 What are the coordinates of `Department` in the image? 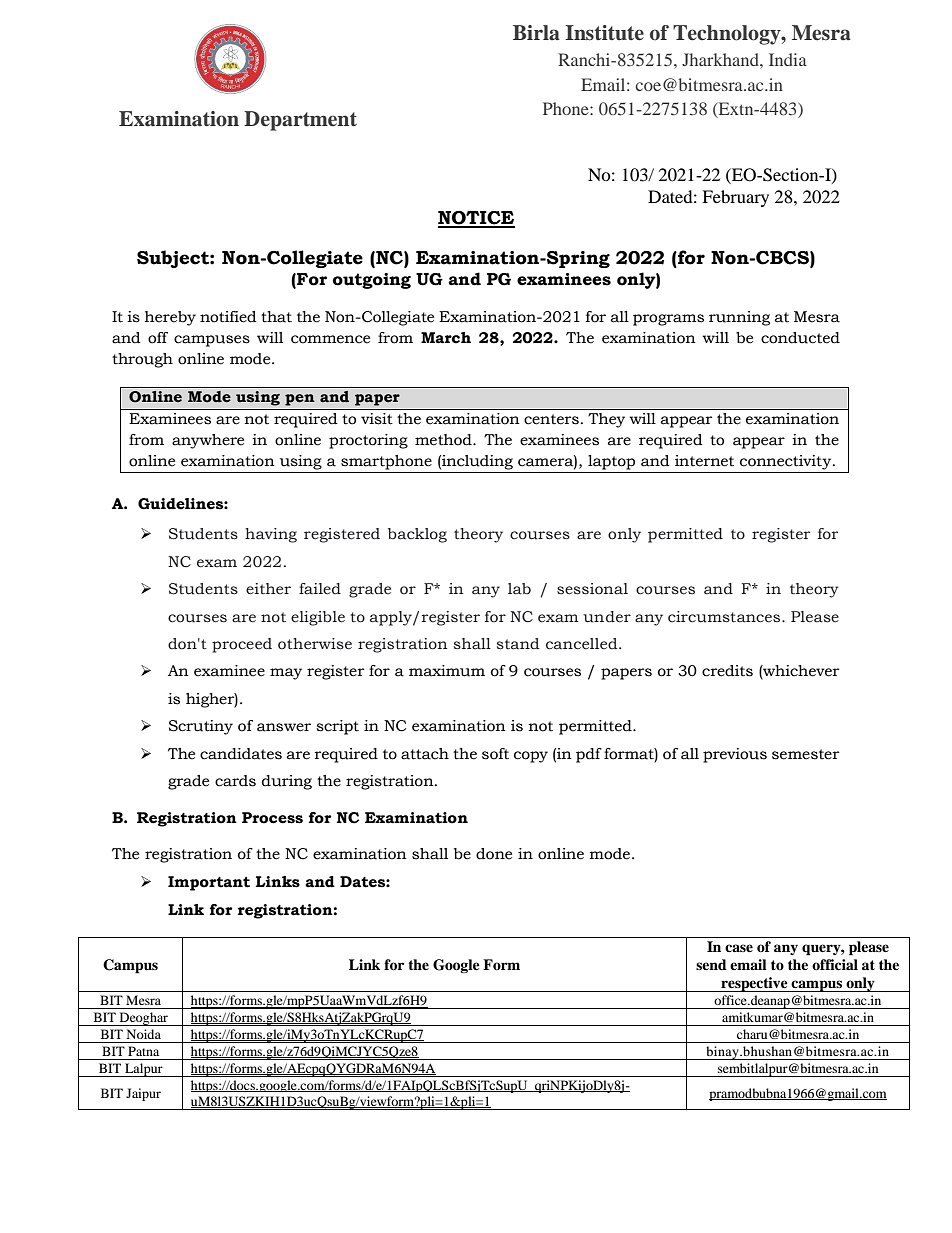 It's located at (300, 121).
